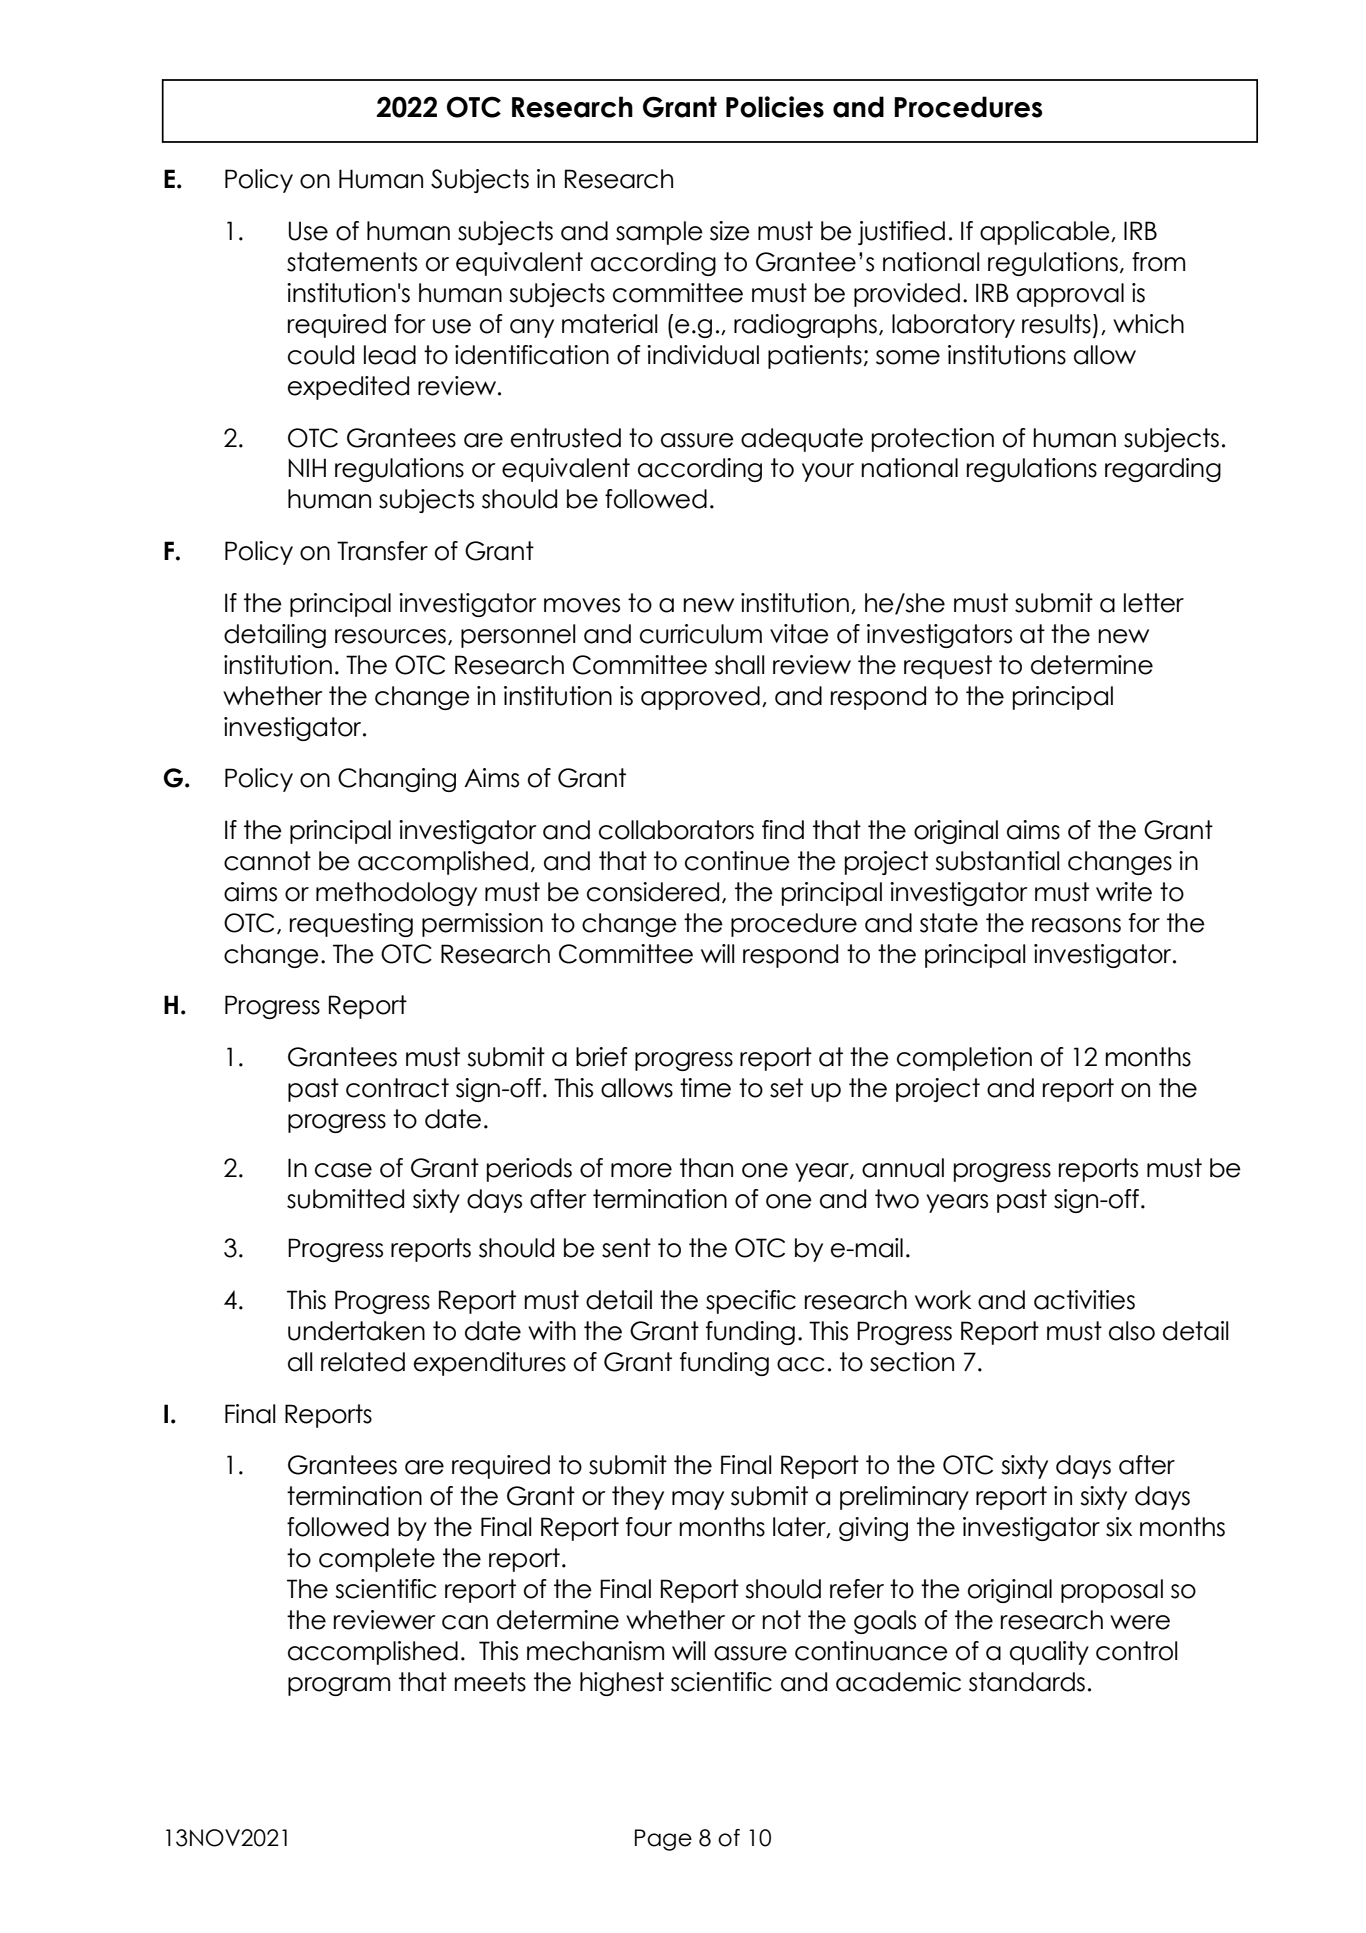  Describe the element at coordinates (730, 231) in the screenshot. I see `size` at that location.
